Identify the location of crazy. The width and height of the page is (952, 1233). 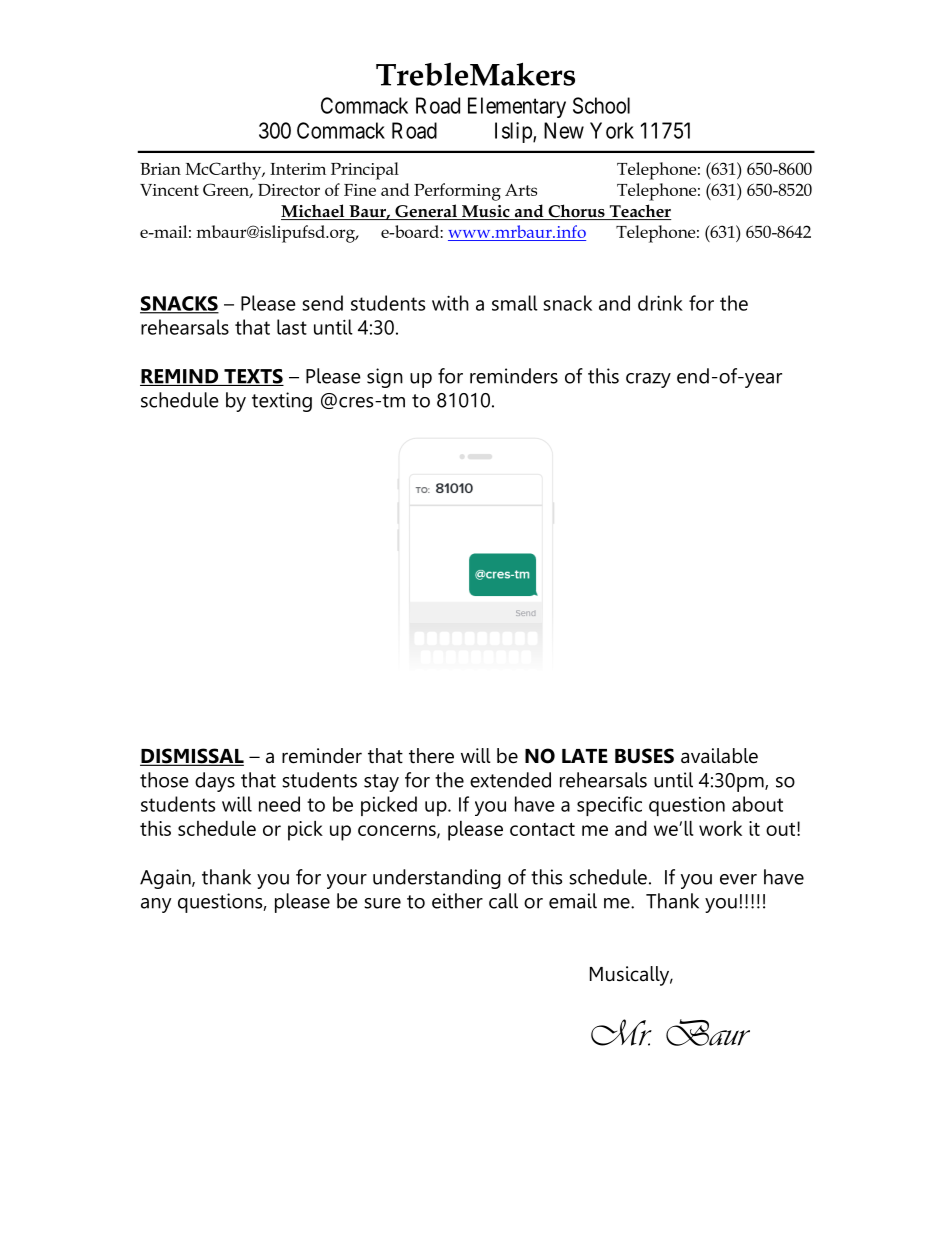
(648, 380).
